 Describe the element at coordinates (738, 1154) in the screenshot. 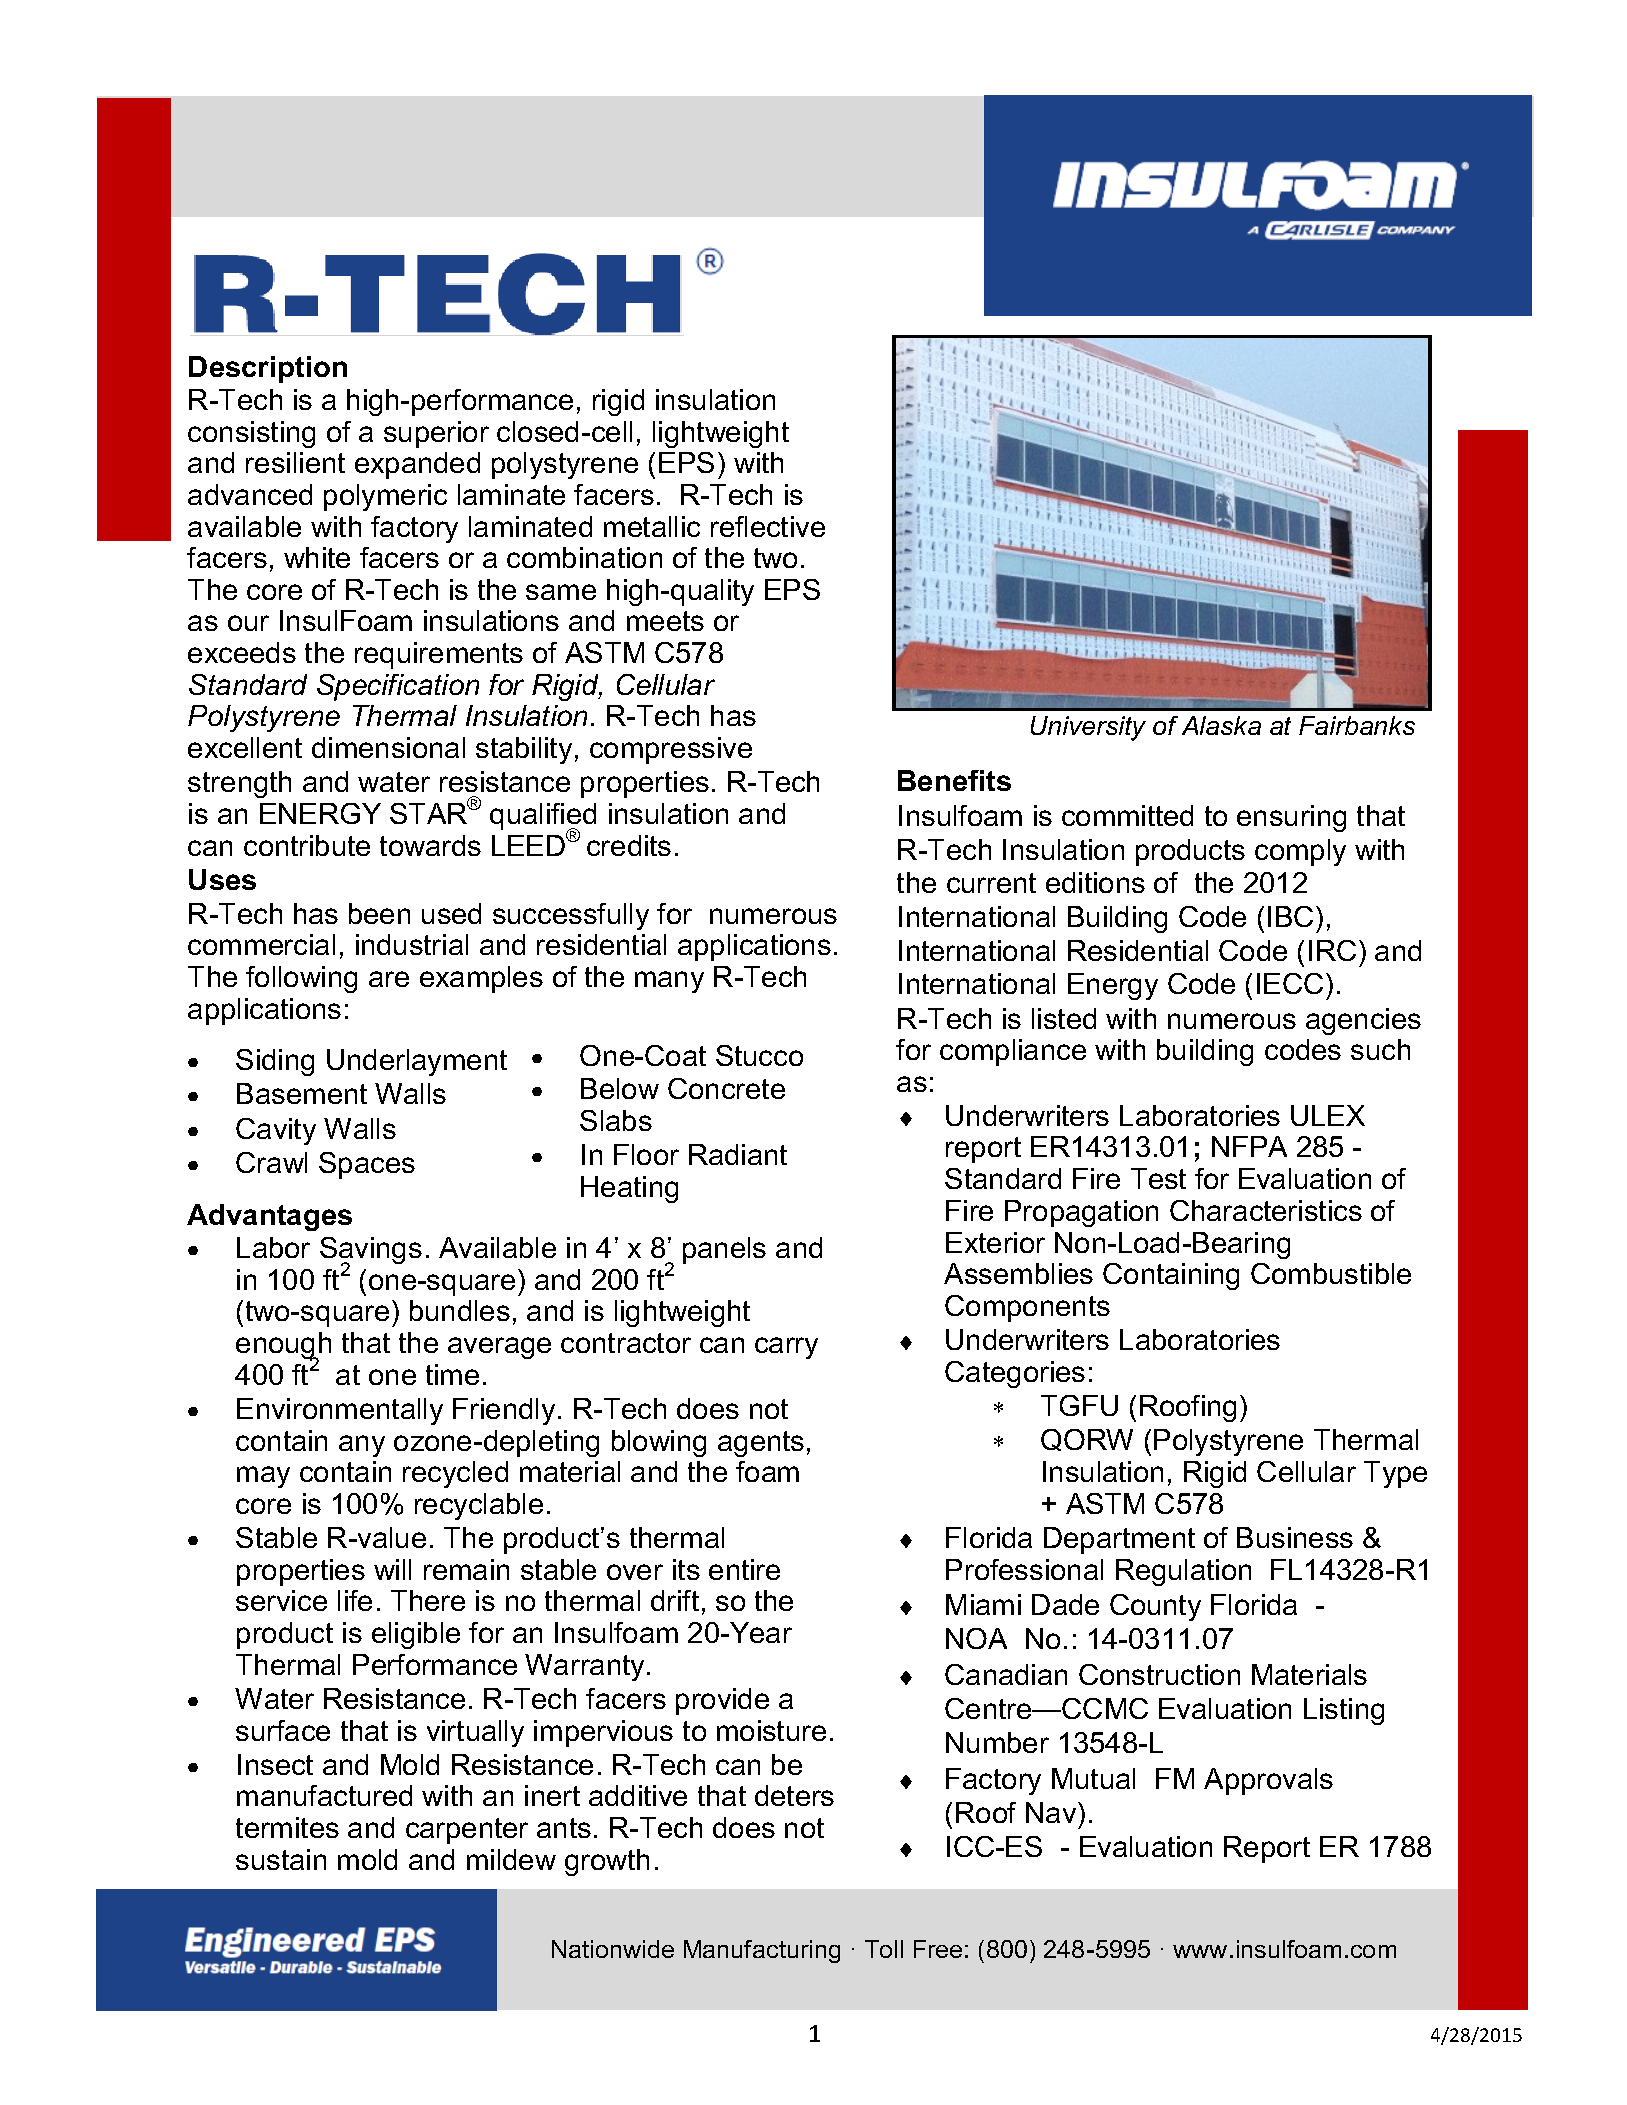

I see `Radiant` at that location.
